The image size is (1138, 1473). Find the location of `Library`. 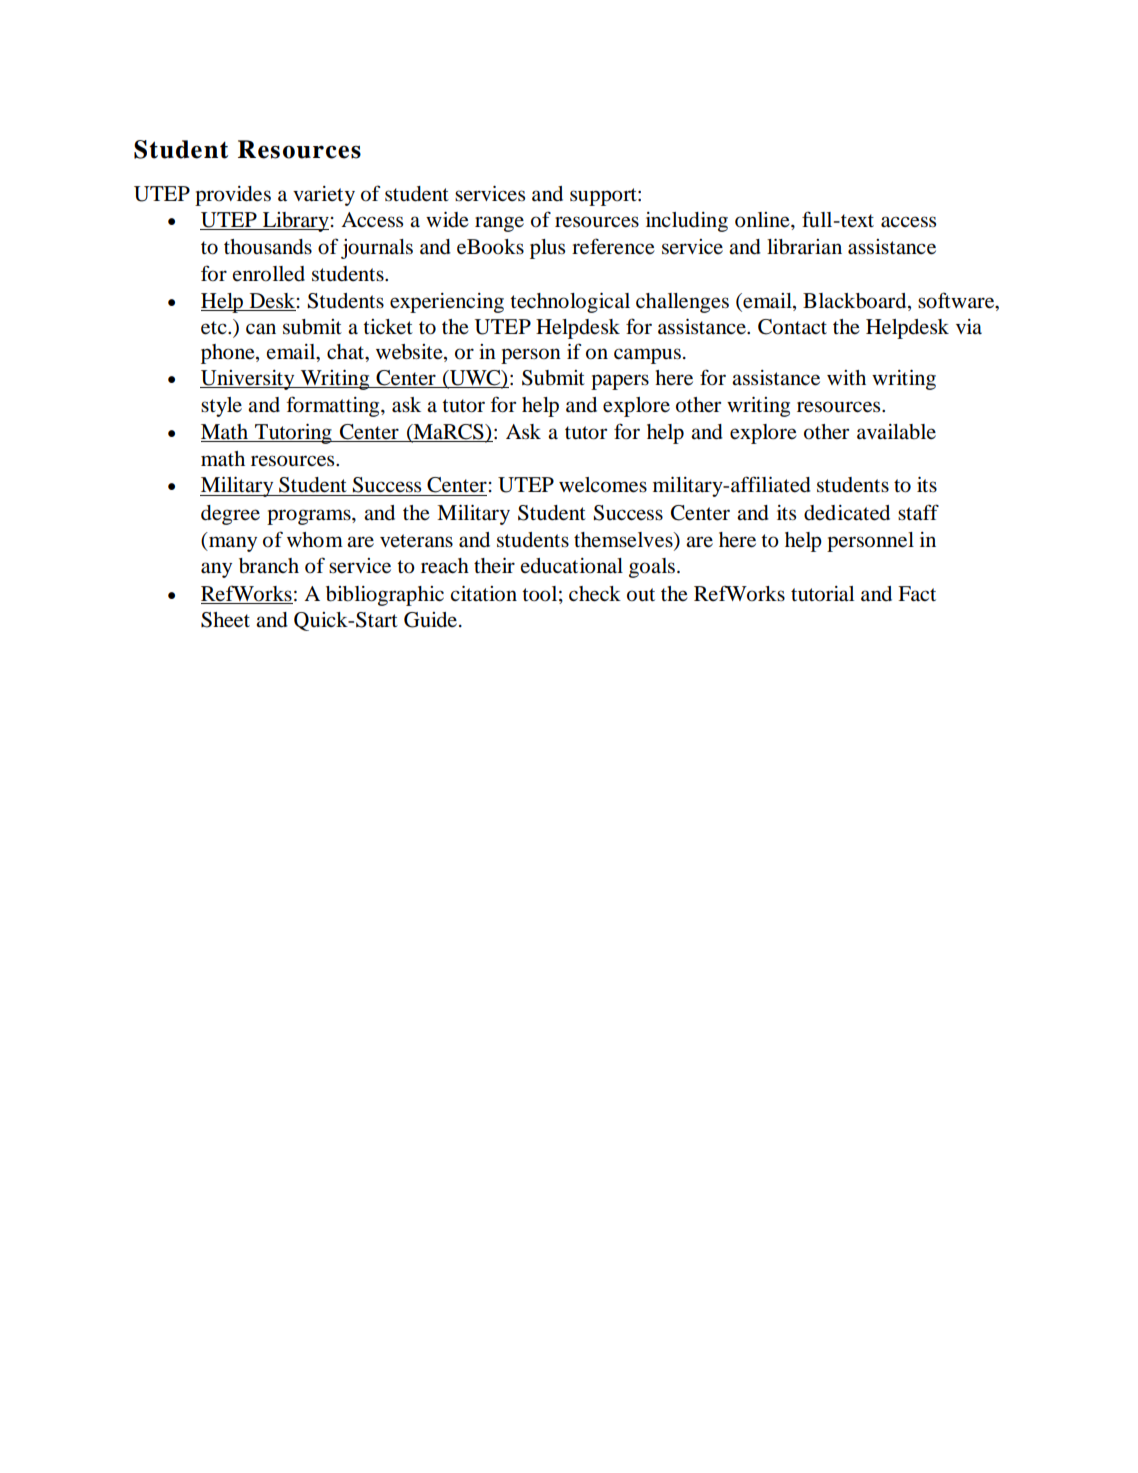

Library is located at coordinates (295, 222).
